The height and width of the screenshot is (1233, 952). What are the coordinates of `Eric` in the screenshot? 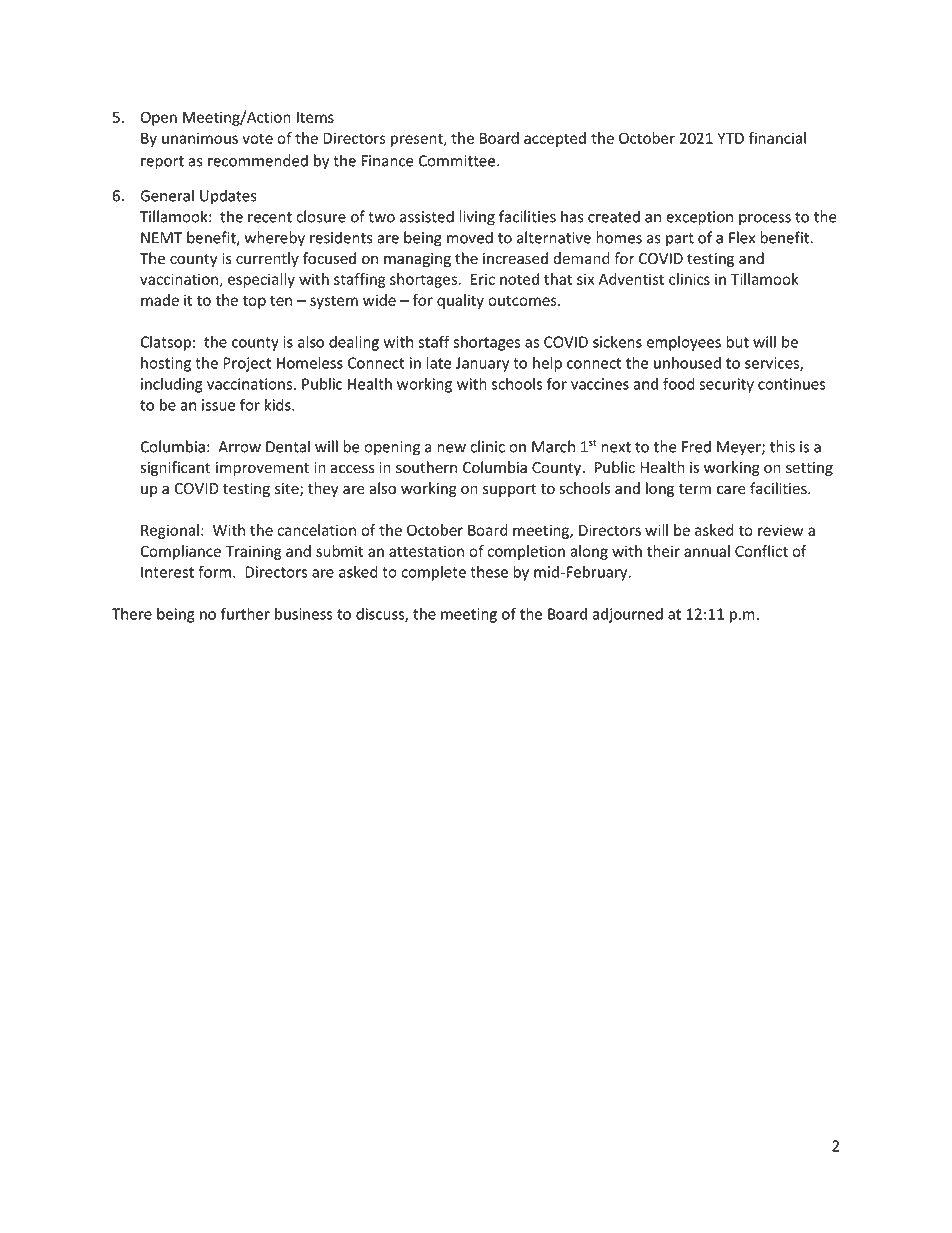 It's located at (483, 279).
